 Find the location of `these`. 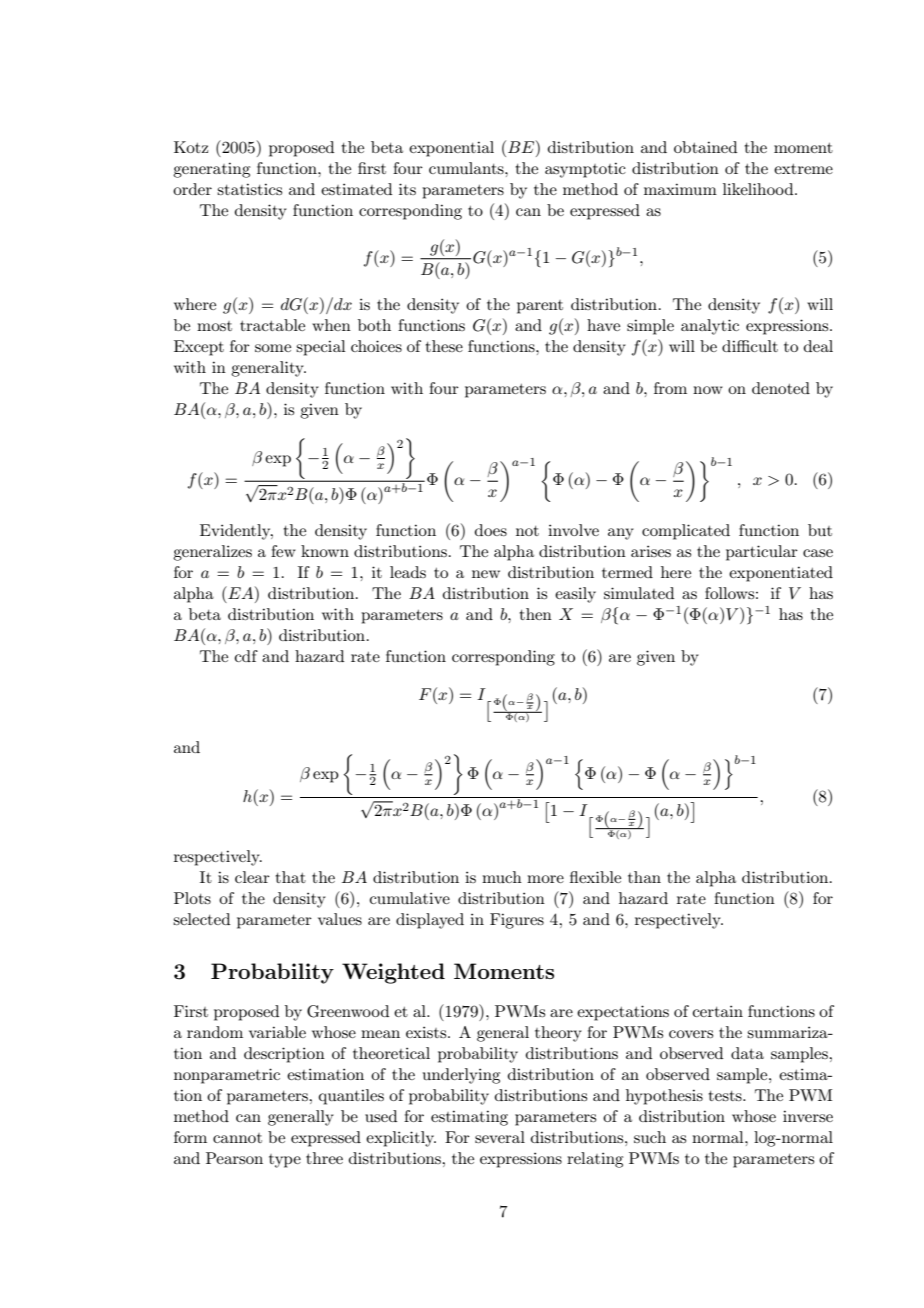

these is located at coordinates (444, 346).
